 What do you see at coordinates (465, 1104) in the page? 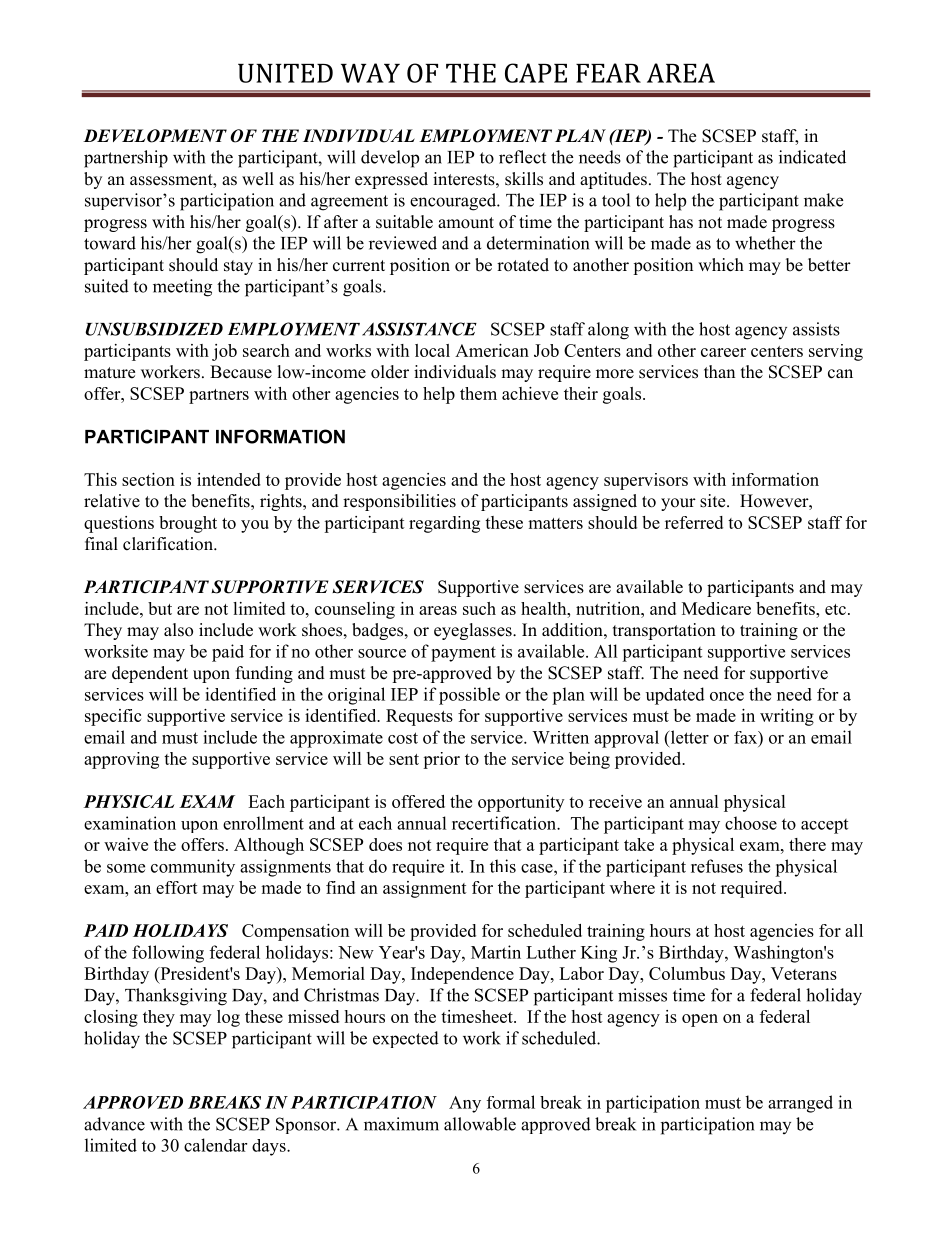
I see `Any` at bounding box center [465, 1104].
